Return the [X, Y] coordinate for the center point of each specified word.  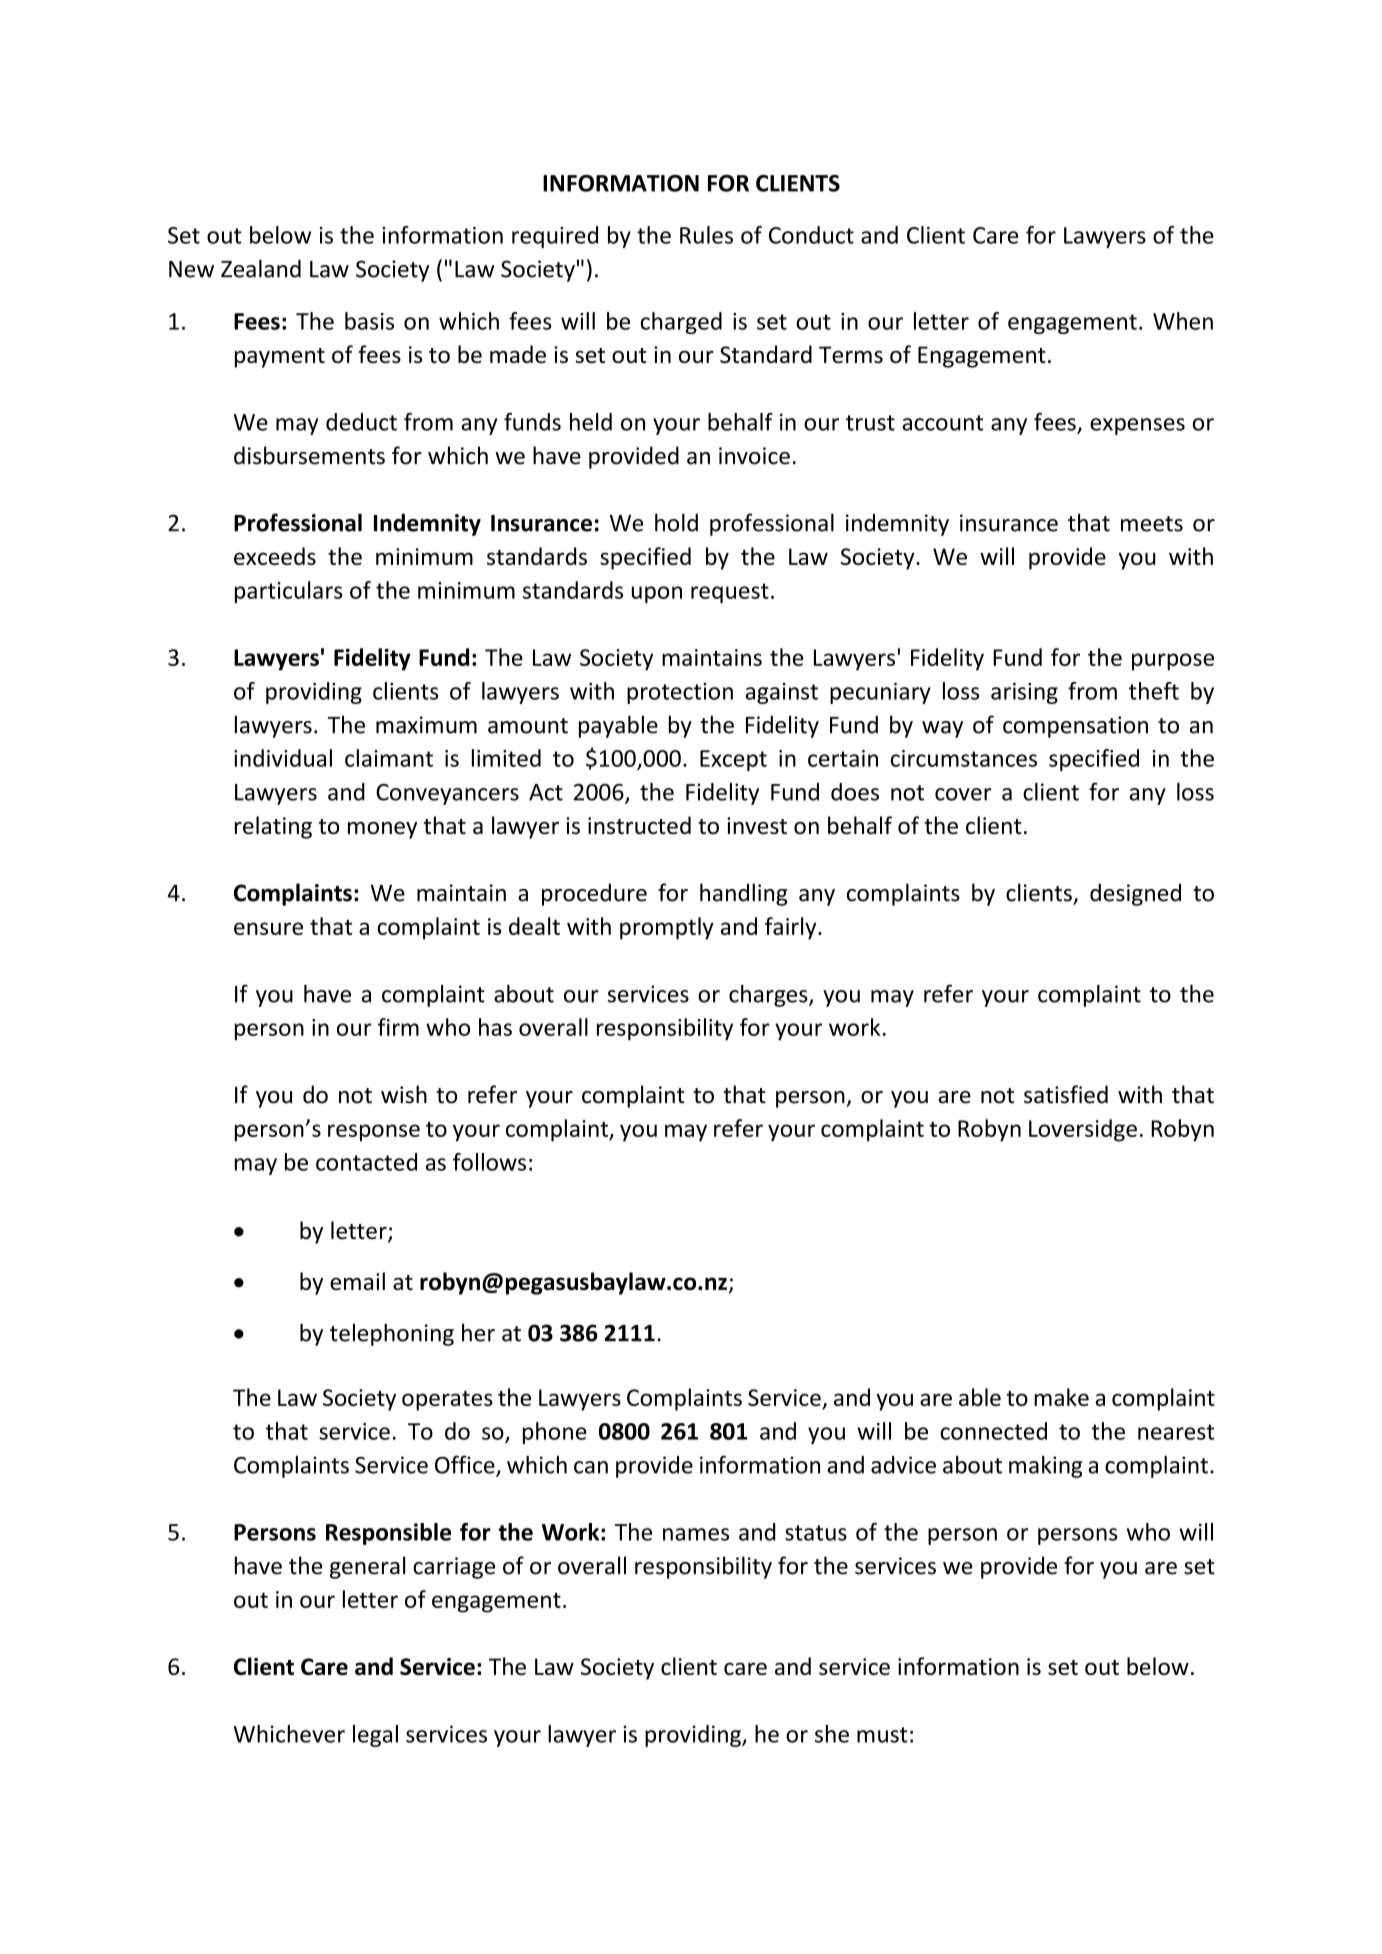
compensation [1075, 727]
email [357, 1281]
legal [375, 1736]
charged [681, 323]
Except [733, 760]
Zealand [261, 268]
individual [283, 758]
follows [489, 1162]
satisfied [1066, 1094]
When [1183, 321]
